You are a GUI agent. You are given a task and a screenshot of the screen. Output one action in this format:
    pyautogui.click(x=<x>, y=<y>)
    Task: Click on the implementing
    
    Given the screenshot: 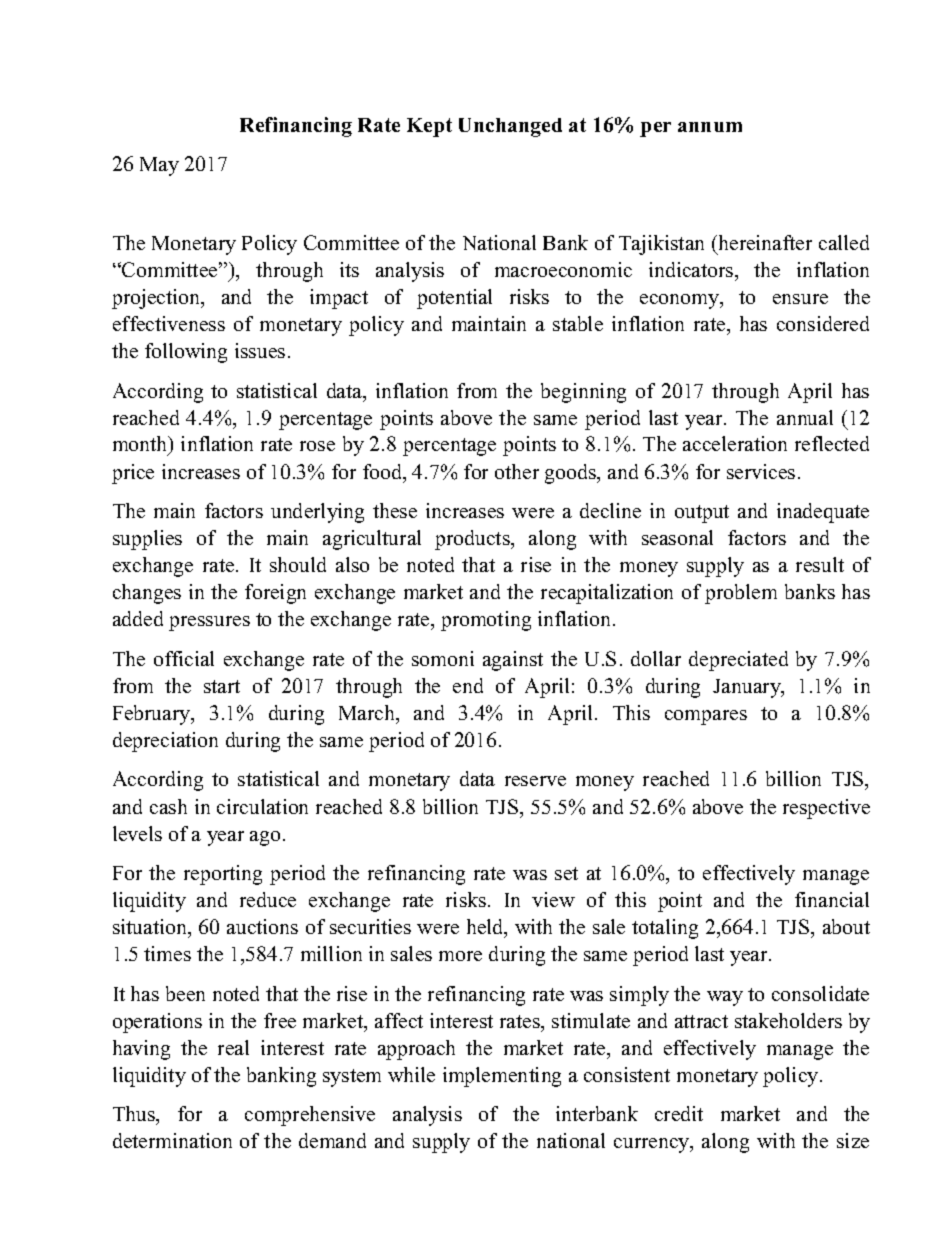 What is the action you would take?
    pyautogui.click(x=502, y=1077)
